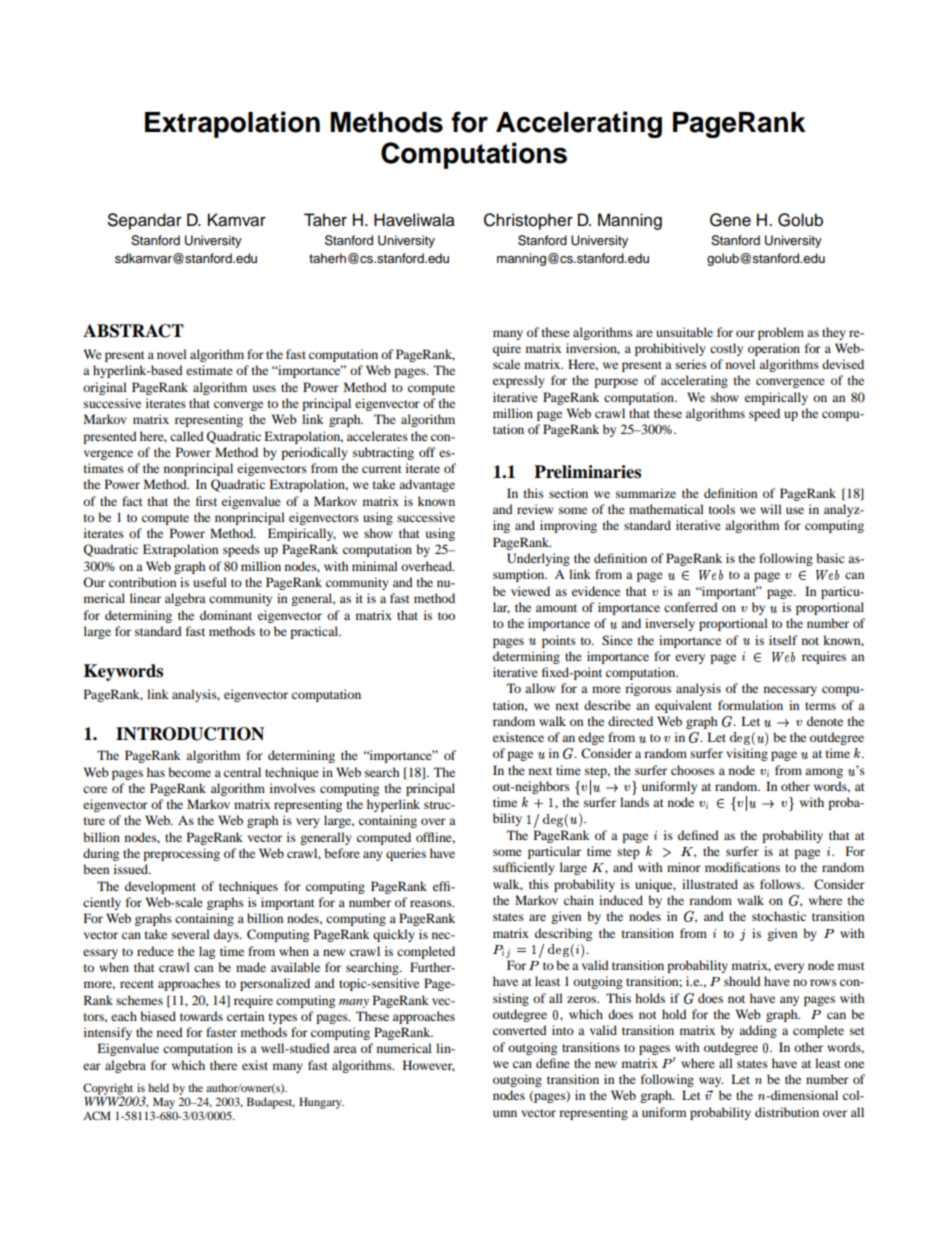  What do you see at coordinates (160, 887) in the screenshot?
I see `development` at bounding box center [160, 887].
